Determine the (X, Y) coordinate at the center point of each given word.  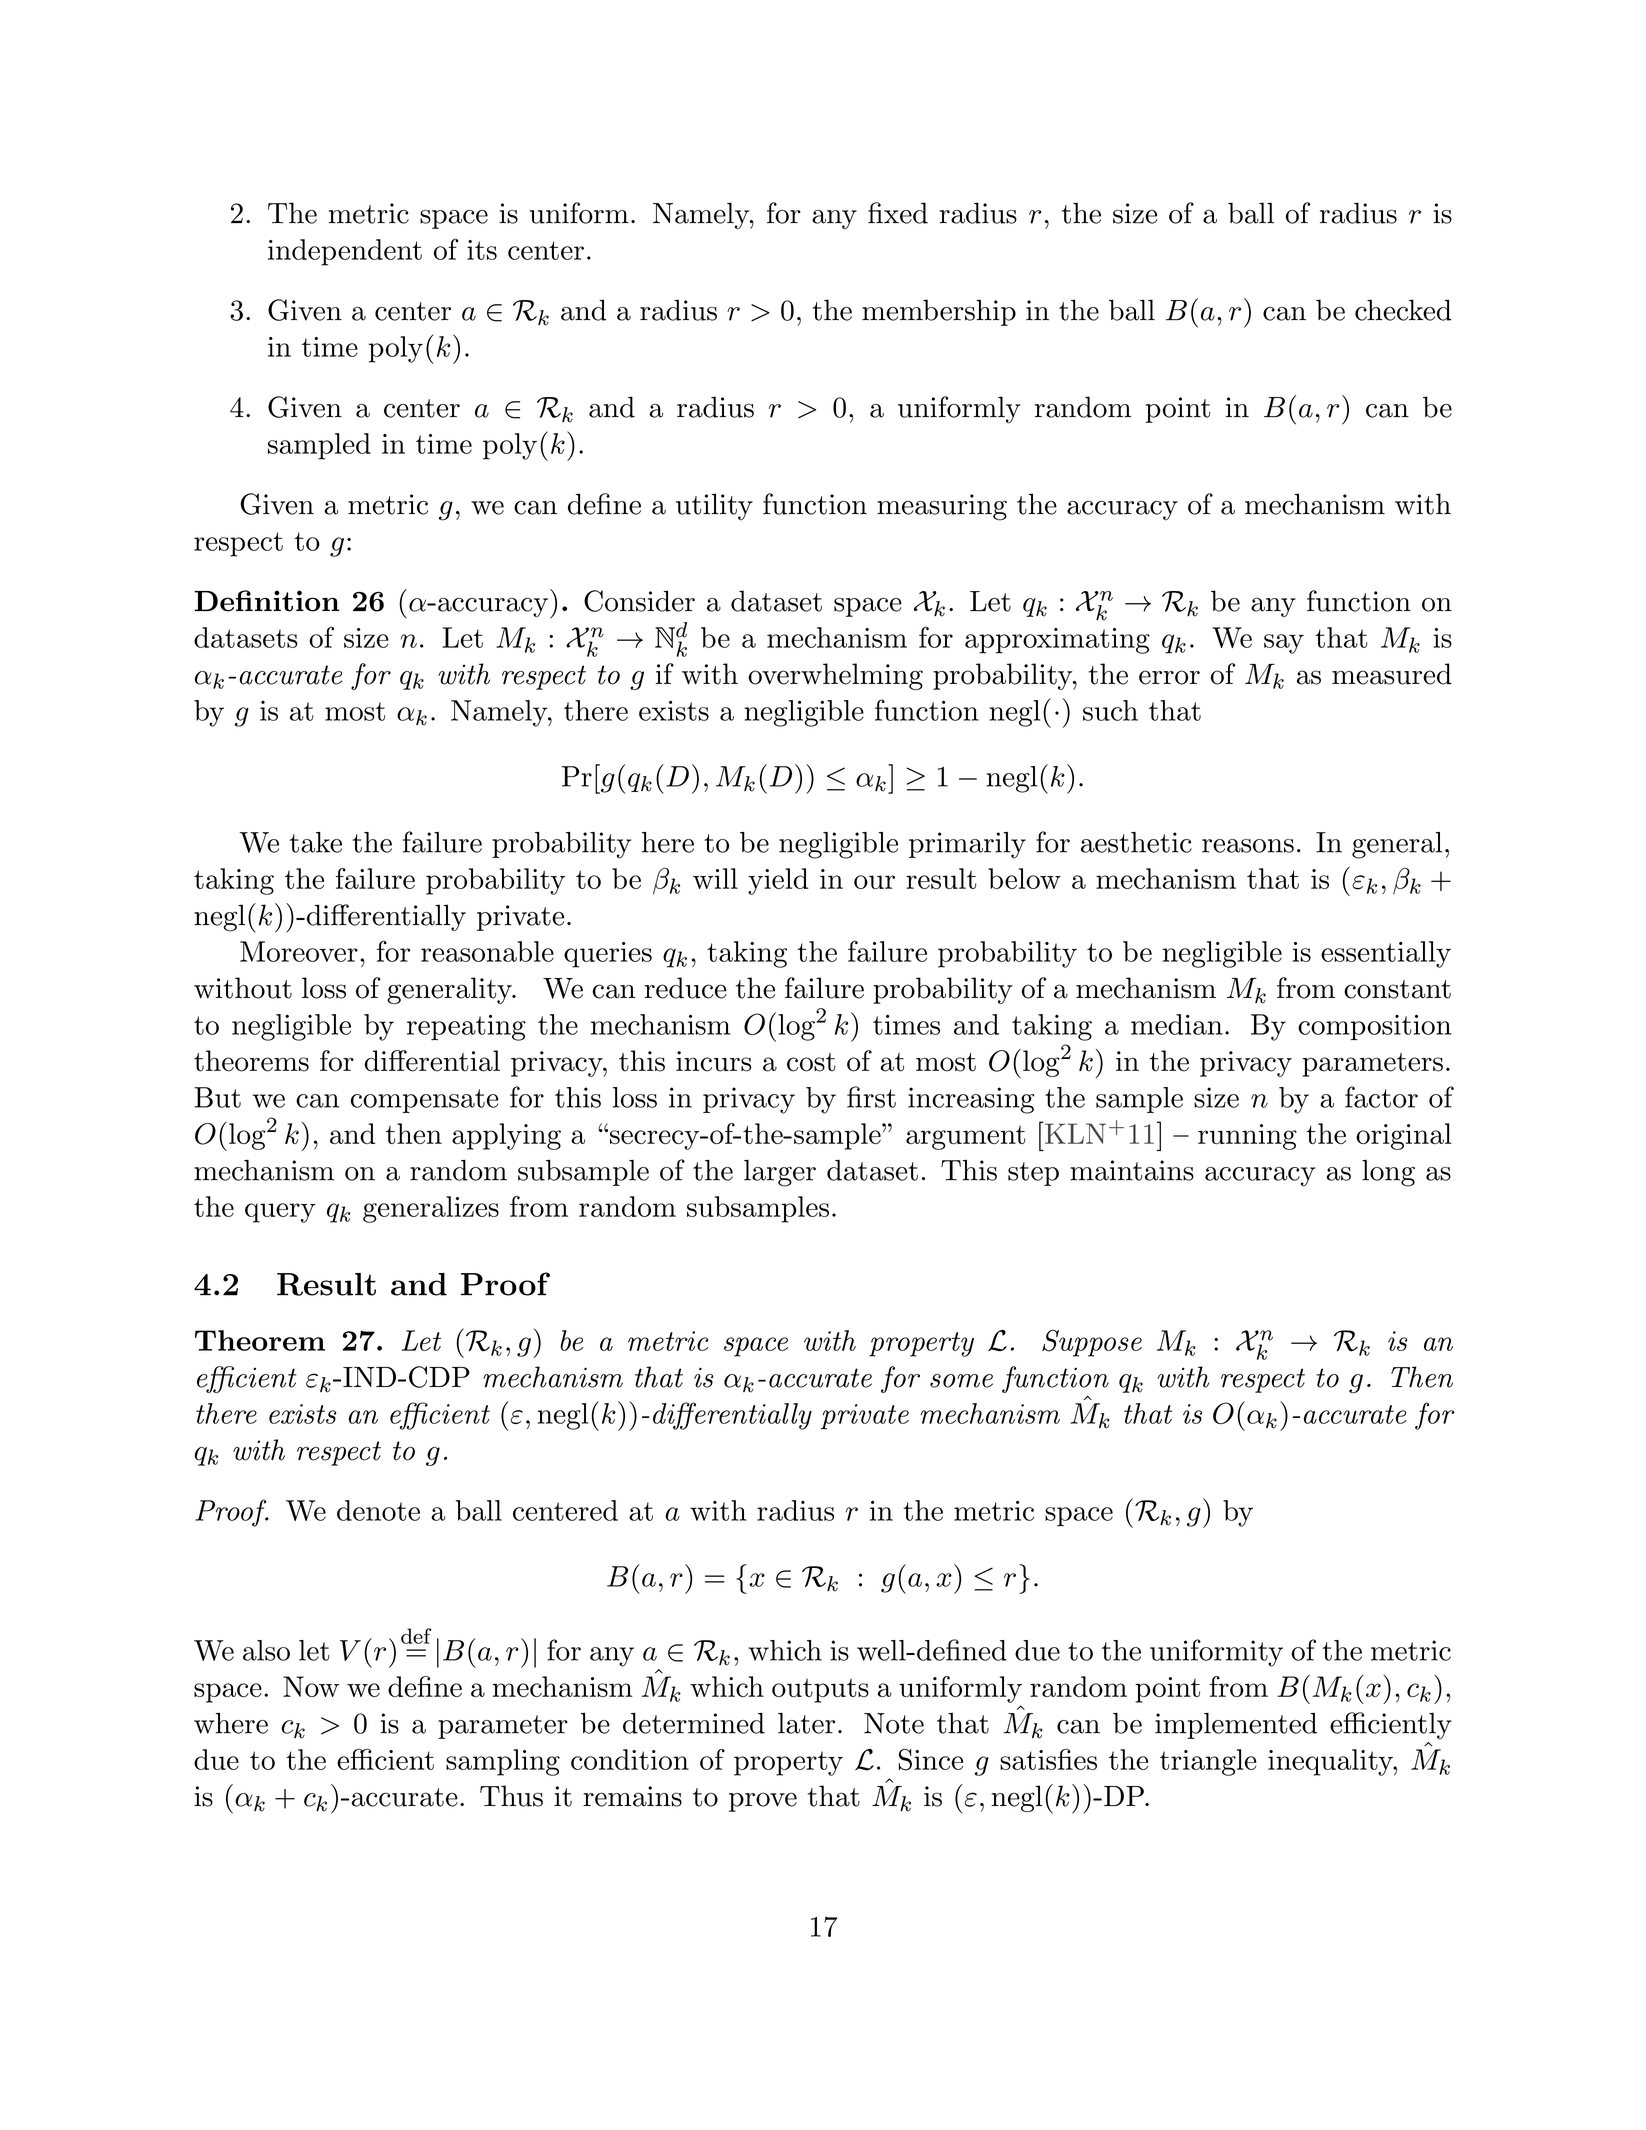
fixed (898, 213)
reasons (1248, 846)
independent (345, 252)
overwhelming (835, 676)
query (280, 1213)
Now (311, 1686)
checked (1403, 310)
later (806, 1723)
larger (780, 1173)
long (1388, 1173)
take (316, 842)
